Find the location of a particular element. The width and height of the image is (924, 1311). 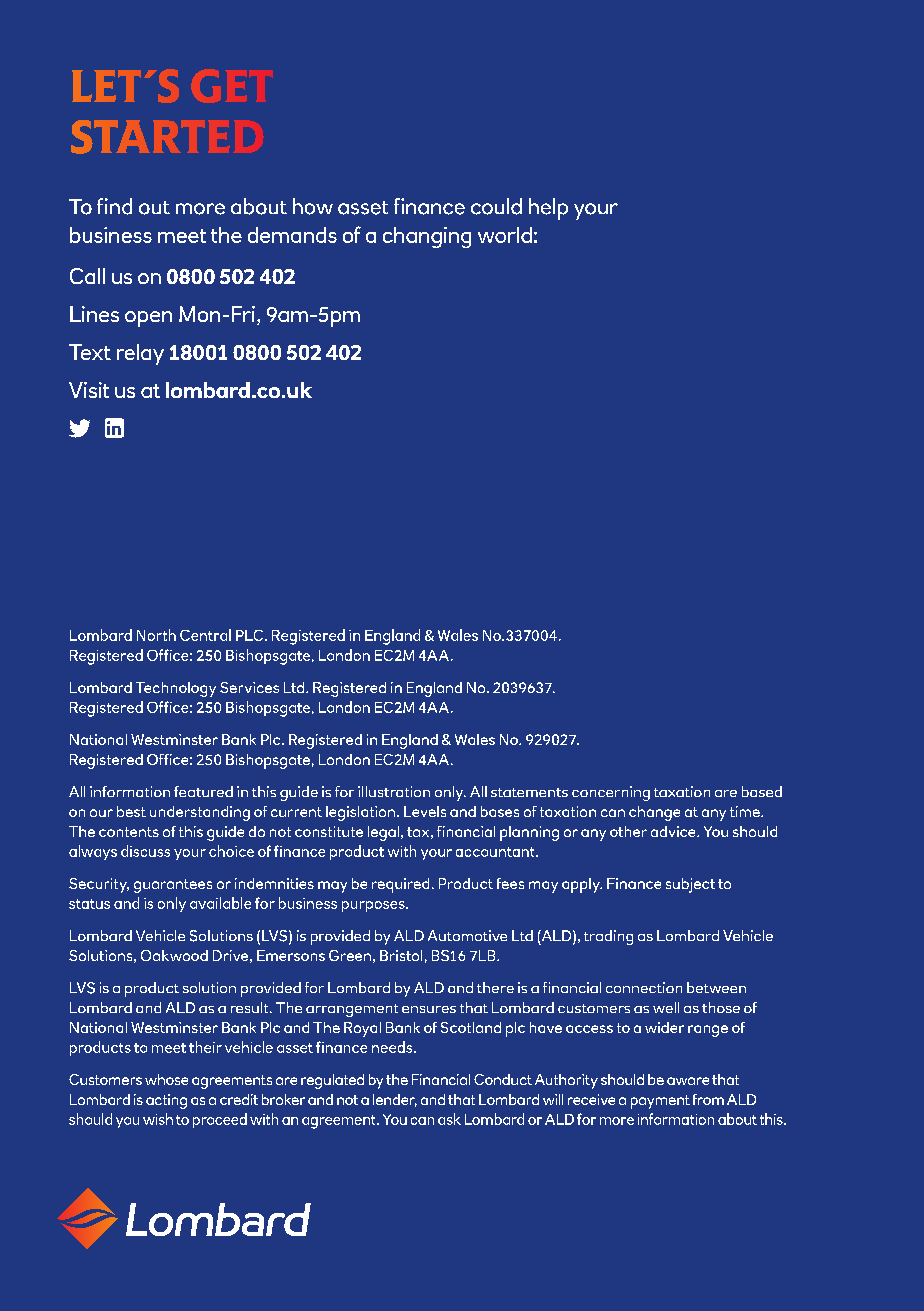

Technology is located at coordinates (176, 689).
